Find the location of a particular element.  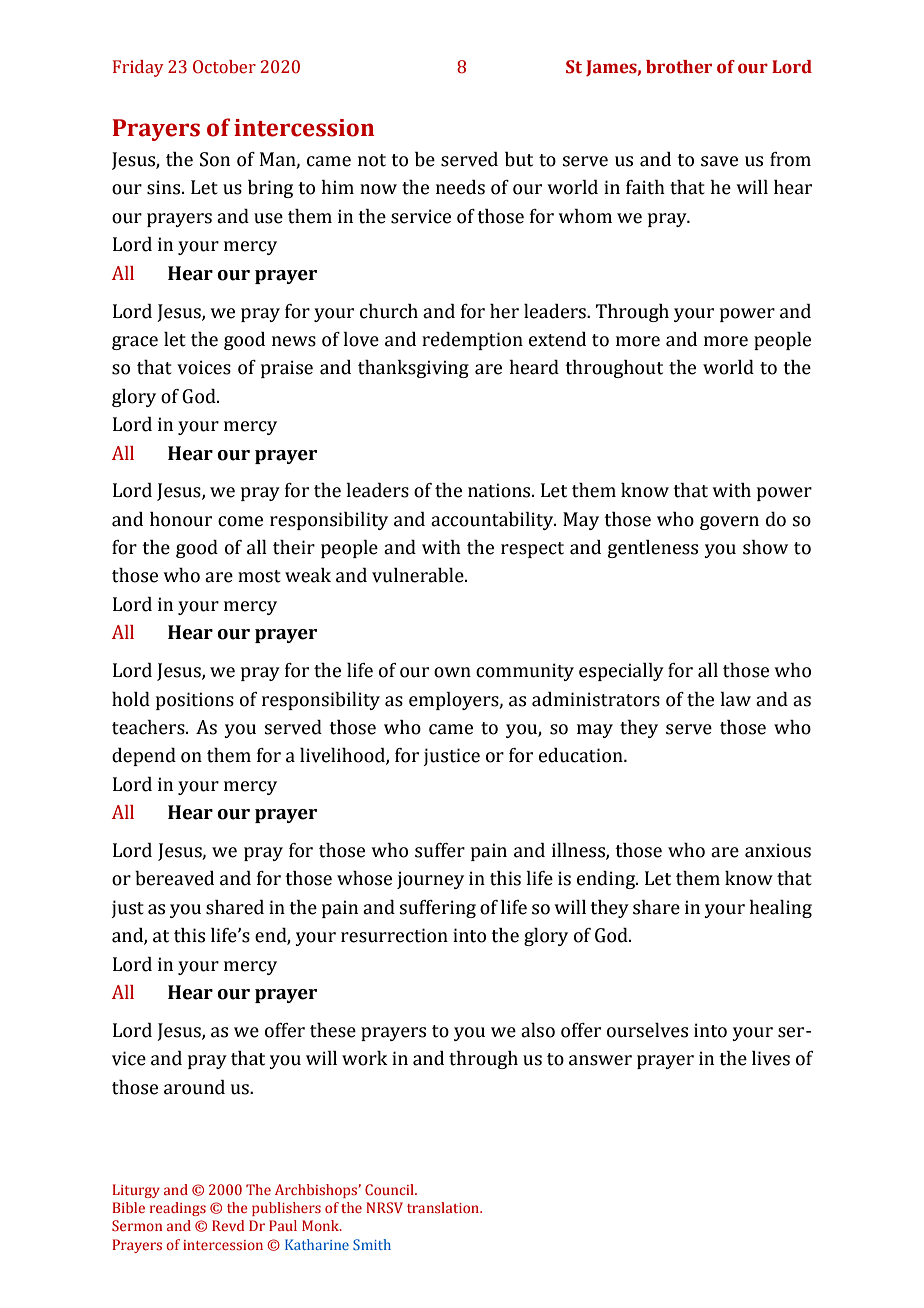

around is located at coordinates (194, 1087).
